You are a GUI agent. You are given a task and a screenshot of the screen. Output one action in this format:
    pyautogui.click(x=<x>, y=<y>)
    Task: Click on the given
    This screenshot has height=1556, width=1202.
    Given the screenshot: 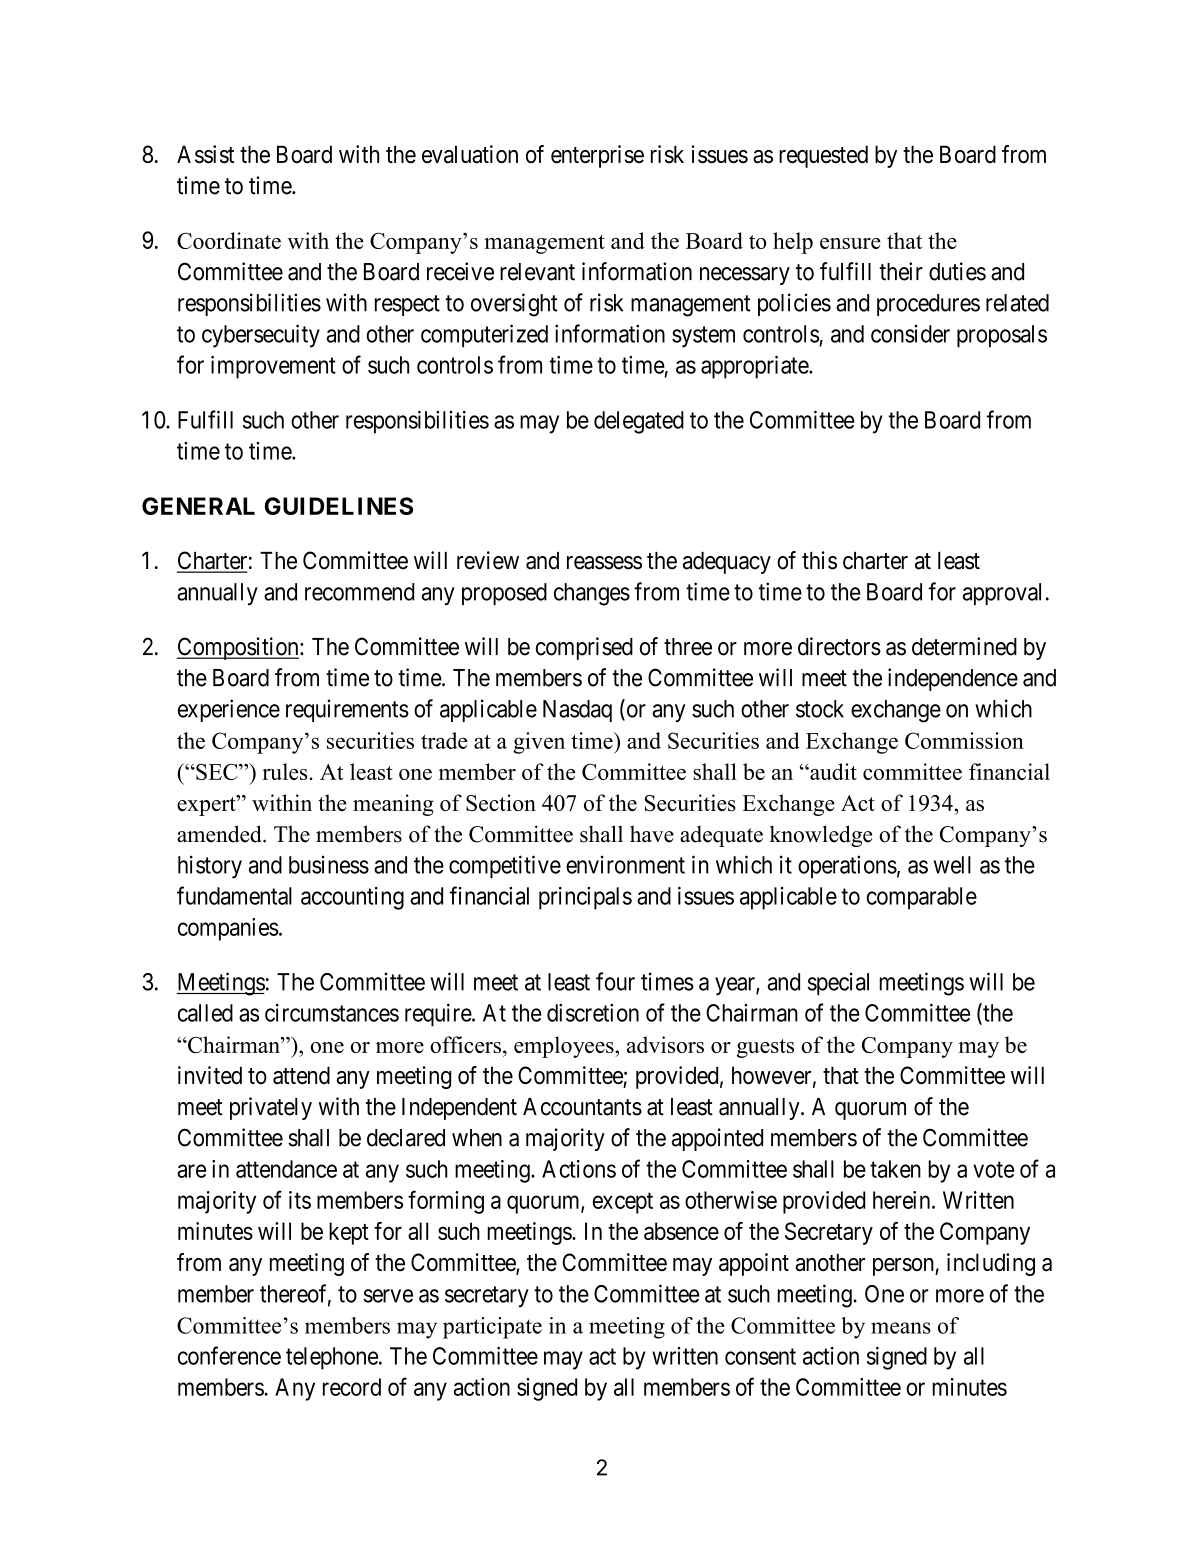 What is the action you would take?
    pyautogui.click(x=539, y=743)
